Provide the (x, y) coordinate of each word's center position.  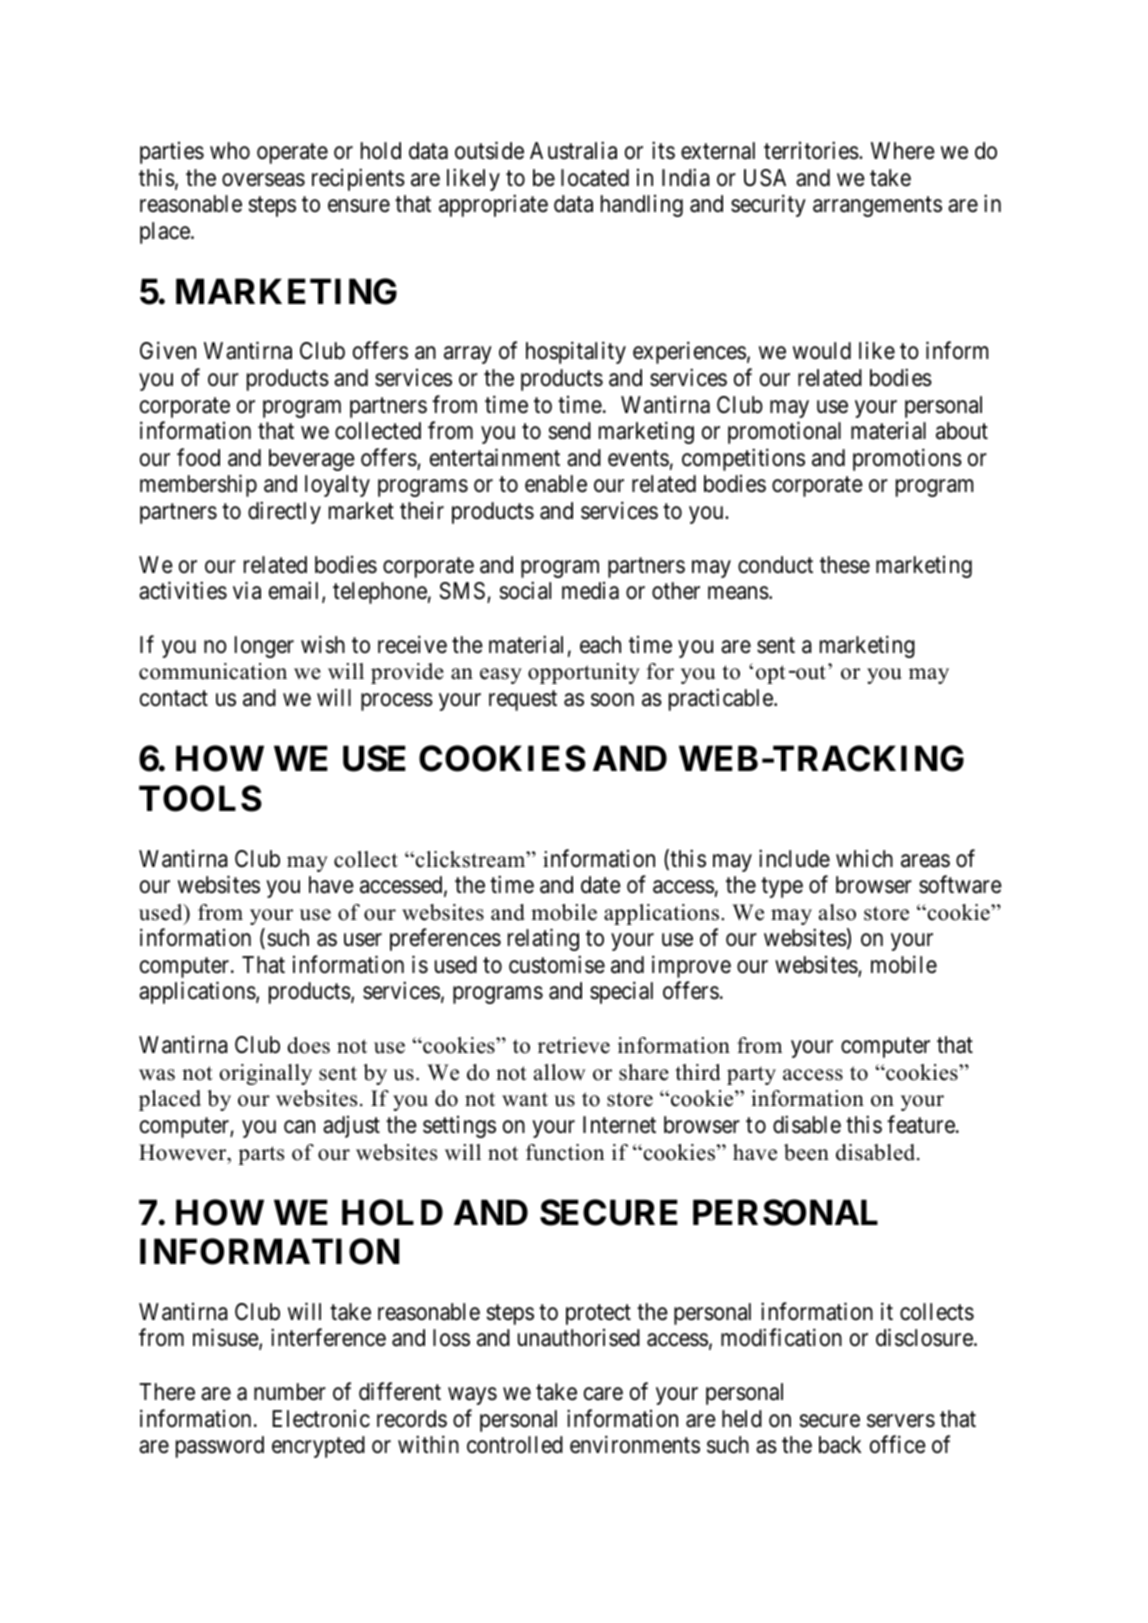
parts (261, 1155)
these (845, 565)
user (363, 940)
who (230, 151)
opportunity (584, 673)
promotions (907, 459)
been (806, 1152)
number (290, 1392)
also (837, 912)
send (569, 431)
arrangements (877, 207)
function (565, 1152)
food (198, 457)
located (595, 178)
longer (264, 647)
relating (543, 939)
